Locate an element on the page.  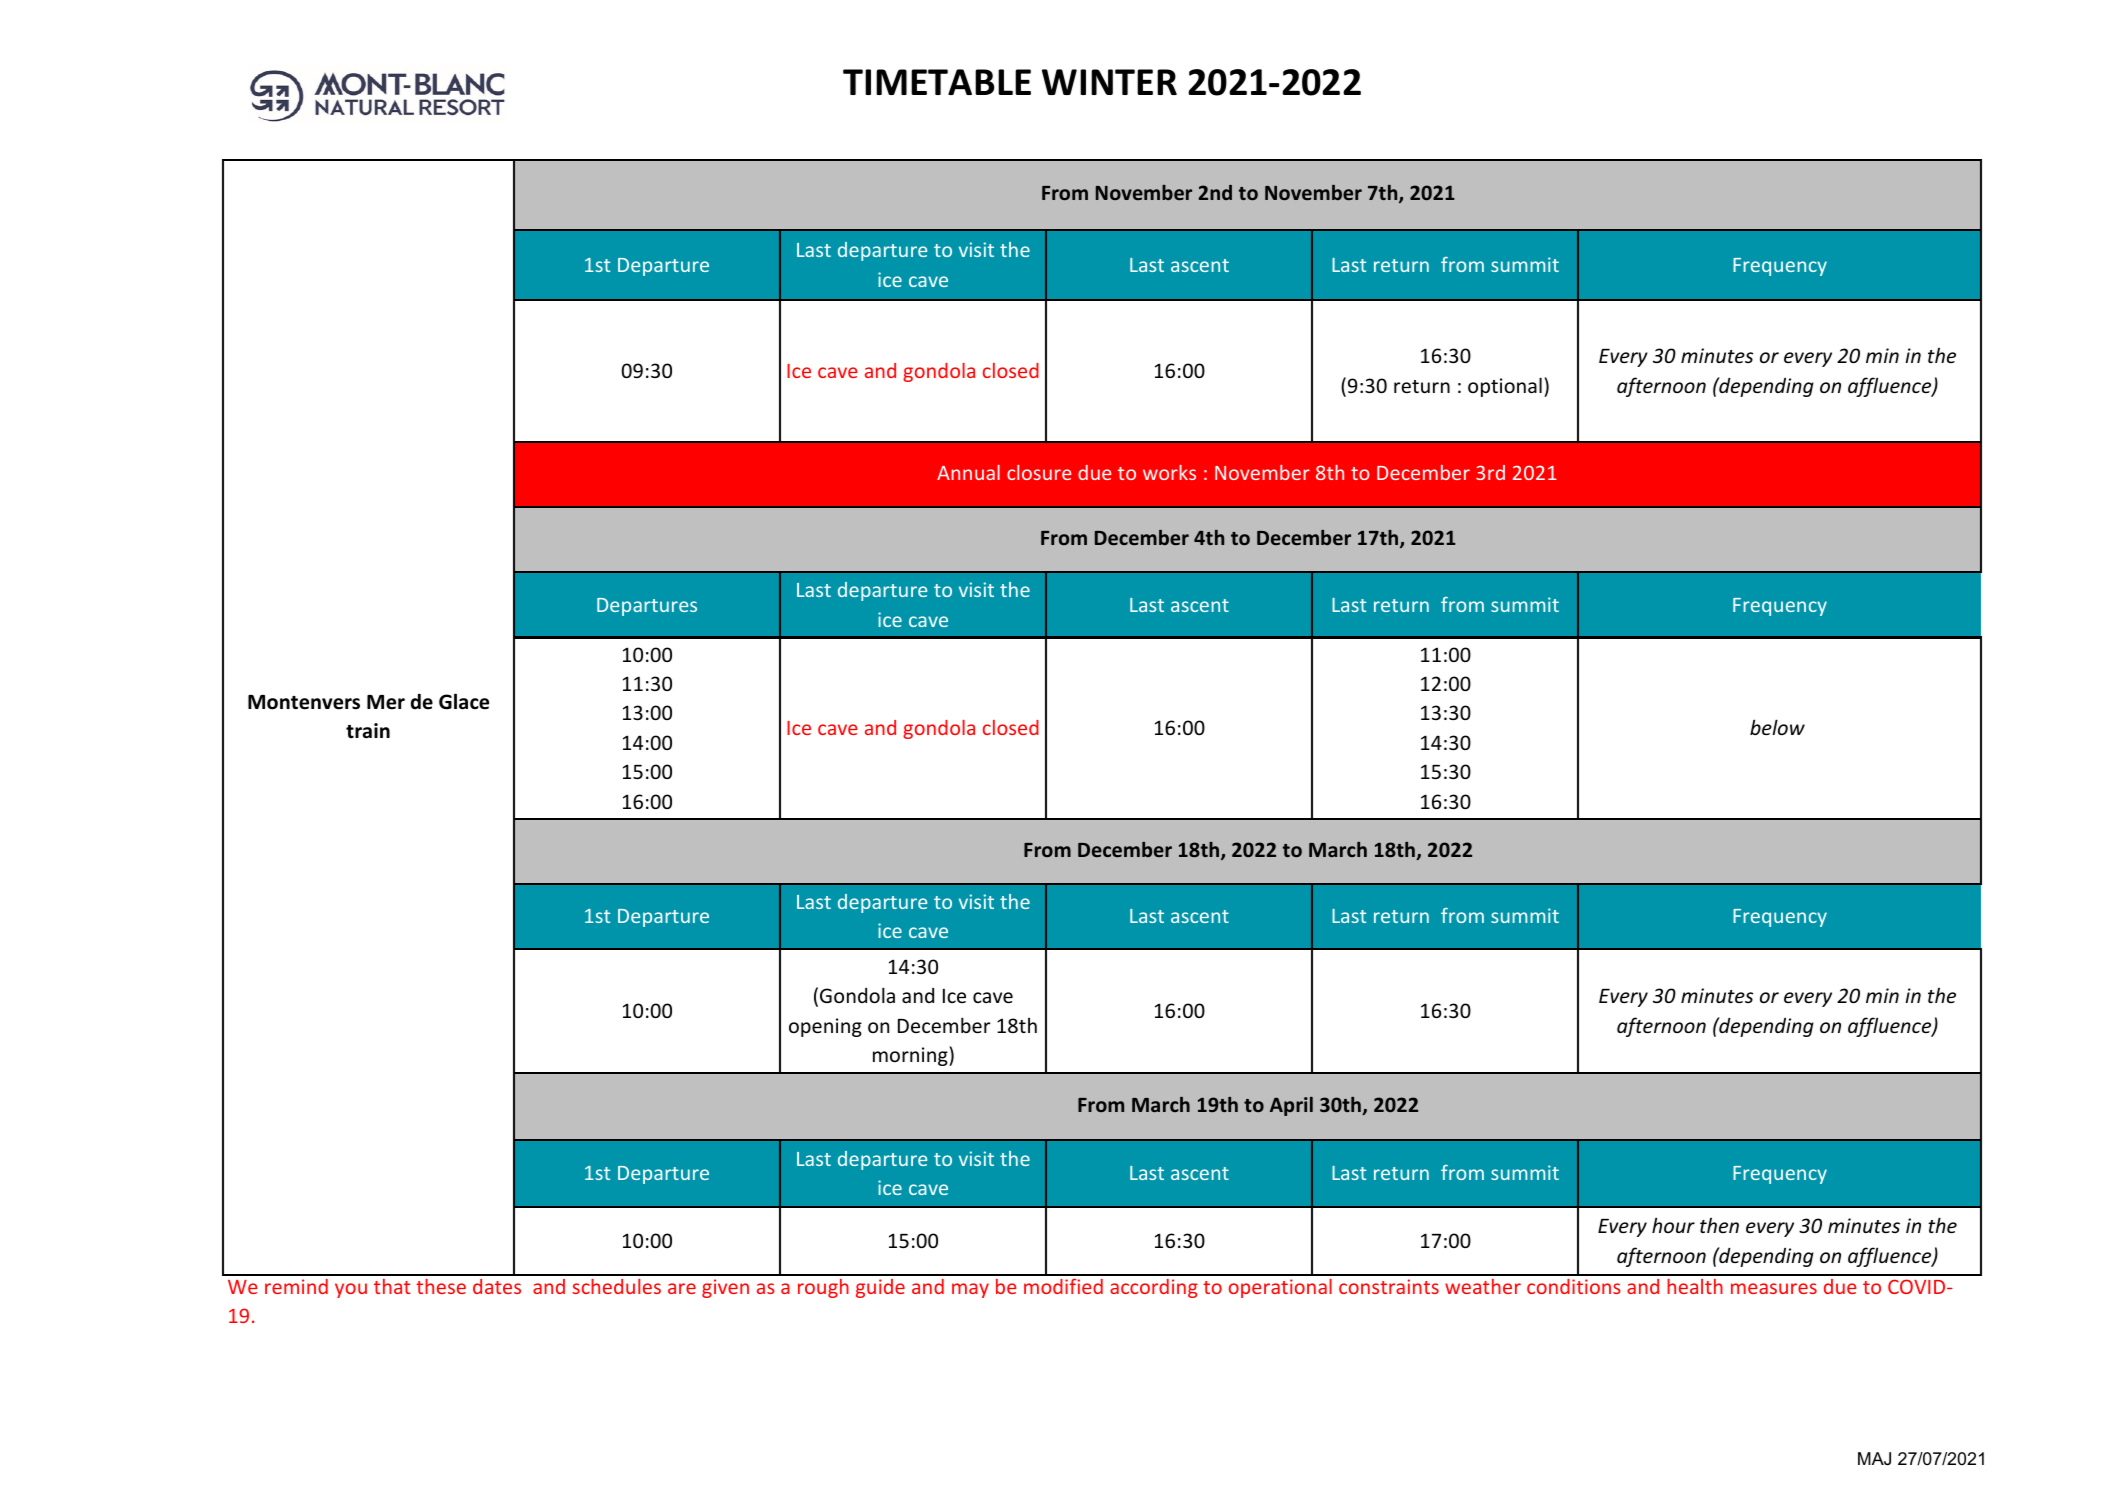
closure is located at coordinates (1039, 472).
